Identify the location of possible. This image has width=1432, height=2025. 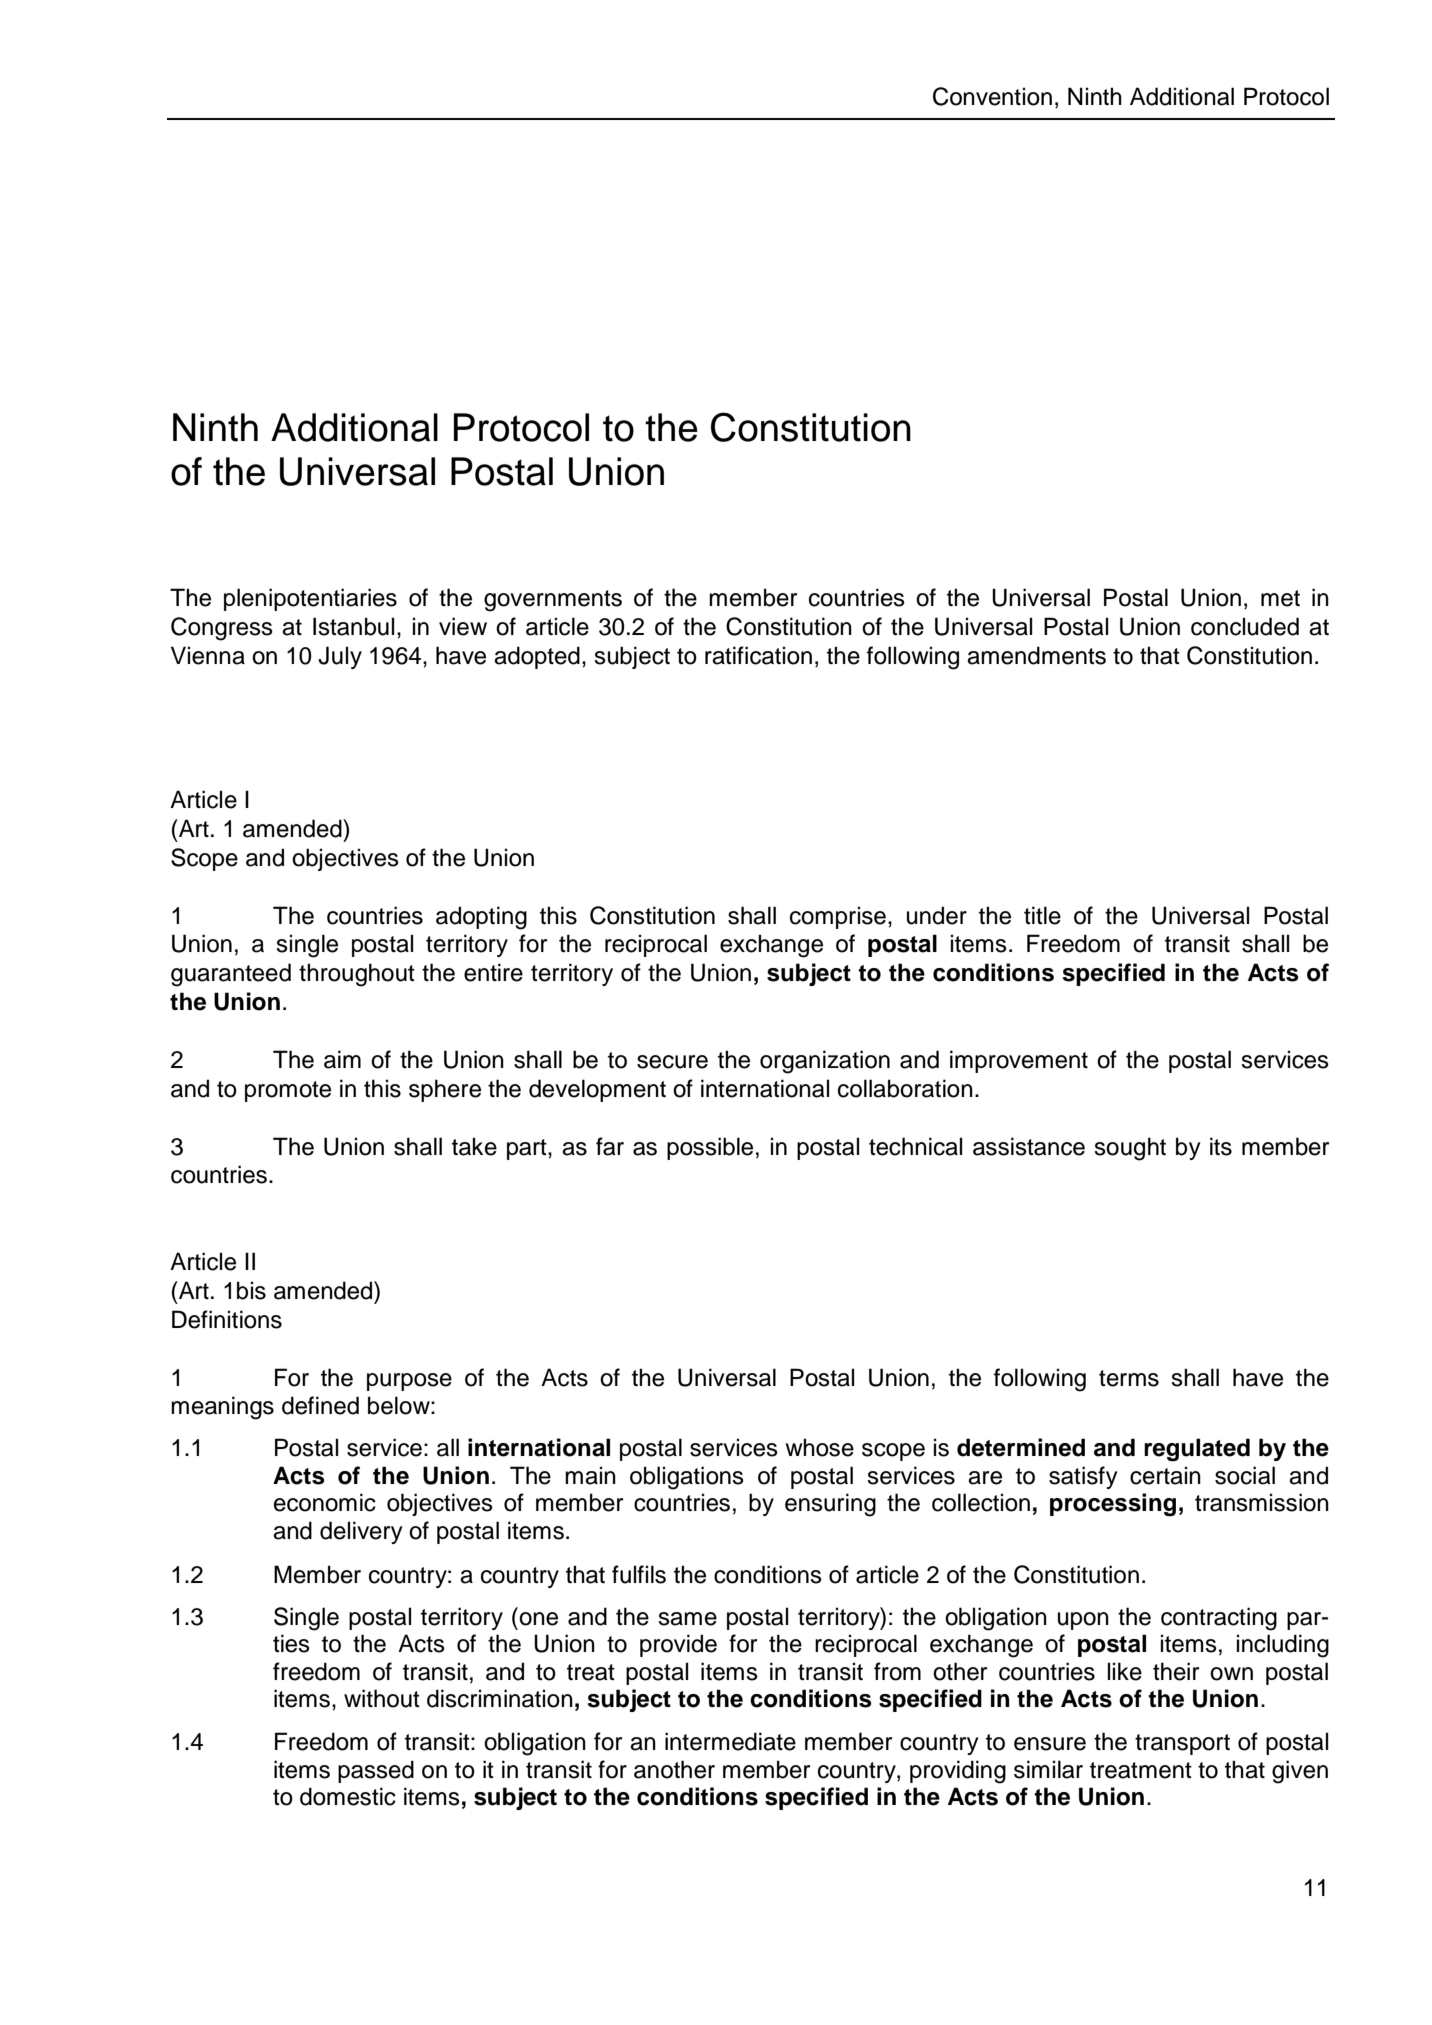
(710, 1148).
